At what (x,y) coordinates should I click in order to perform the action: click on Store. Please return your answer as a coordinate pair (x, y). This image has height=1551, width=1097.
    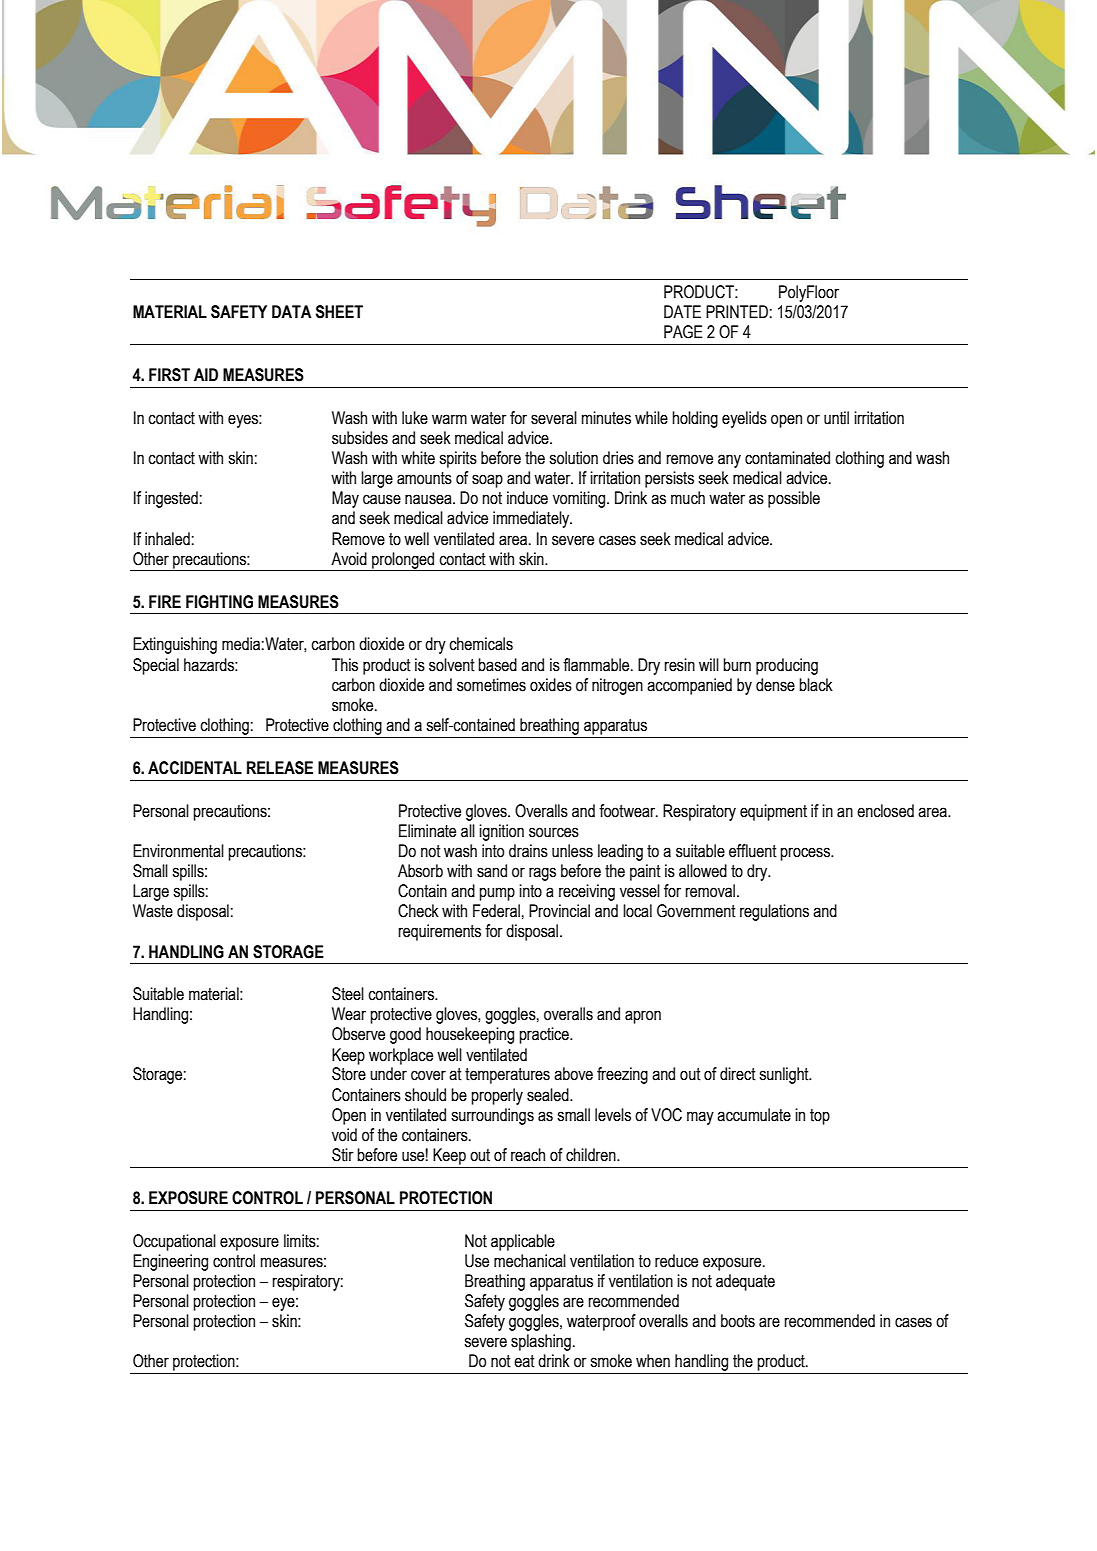
    Looking at the image, I should click on (349, 1074).
